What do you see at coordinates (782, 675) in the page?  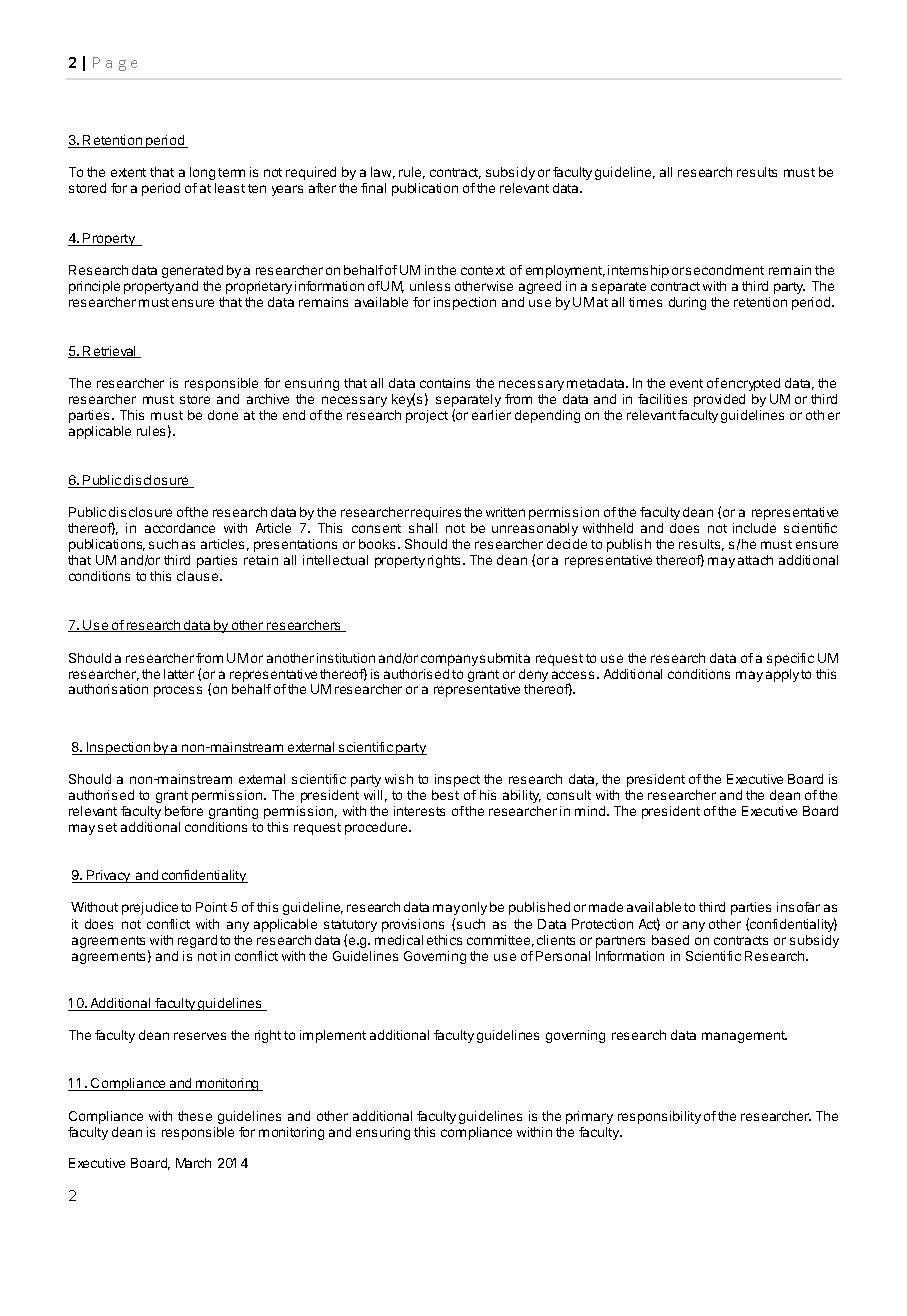 I see `apply` at bounding box center [782, 675].
